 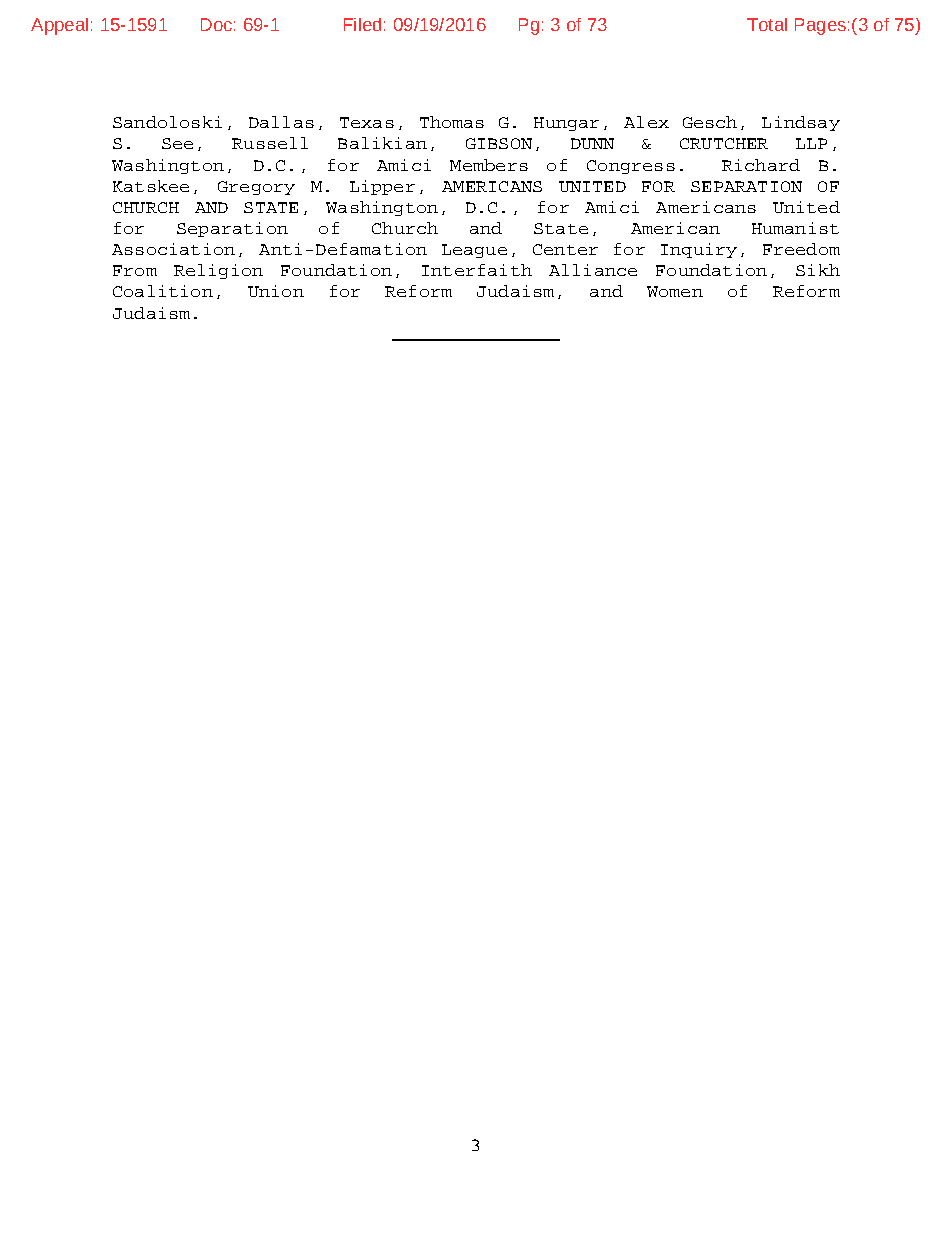 What do you see at coordinates (477, 270) in the screenshot?
I see `Interfaith` at bounding box center [477, 270].
